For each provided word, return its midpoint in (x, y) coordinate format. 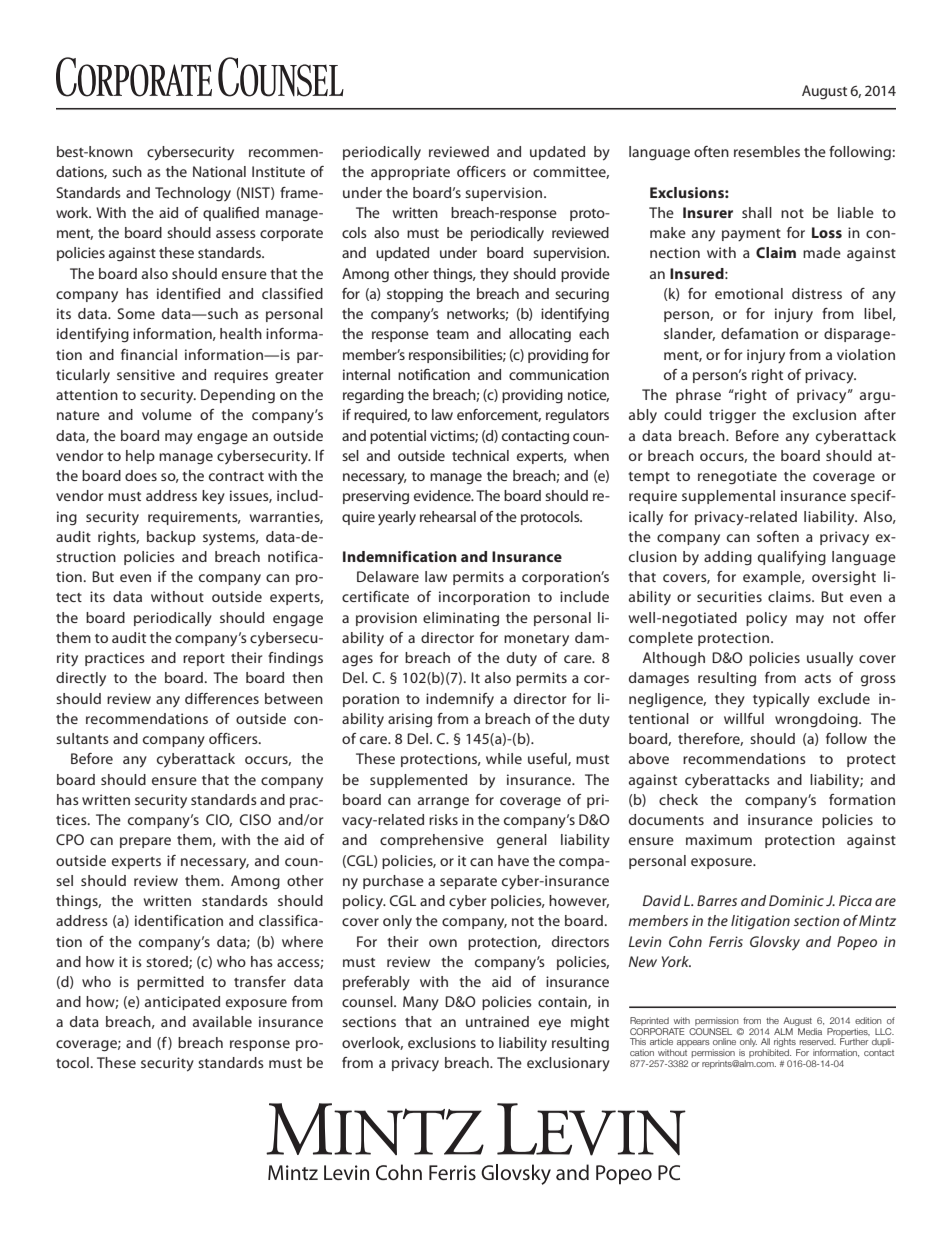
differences (222, 698)
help (140, 457)
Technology (193, 194)
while (504, 758)
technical (480, 455)
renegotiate (737, 477)
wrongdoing (817, 720)
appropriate (410, 173)
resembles (767, 151)
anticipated (182, 1003)
